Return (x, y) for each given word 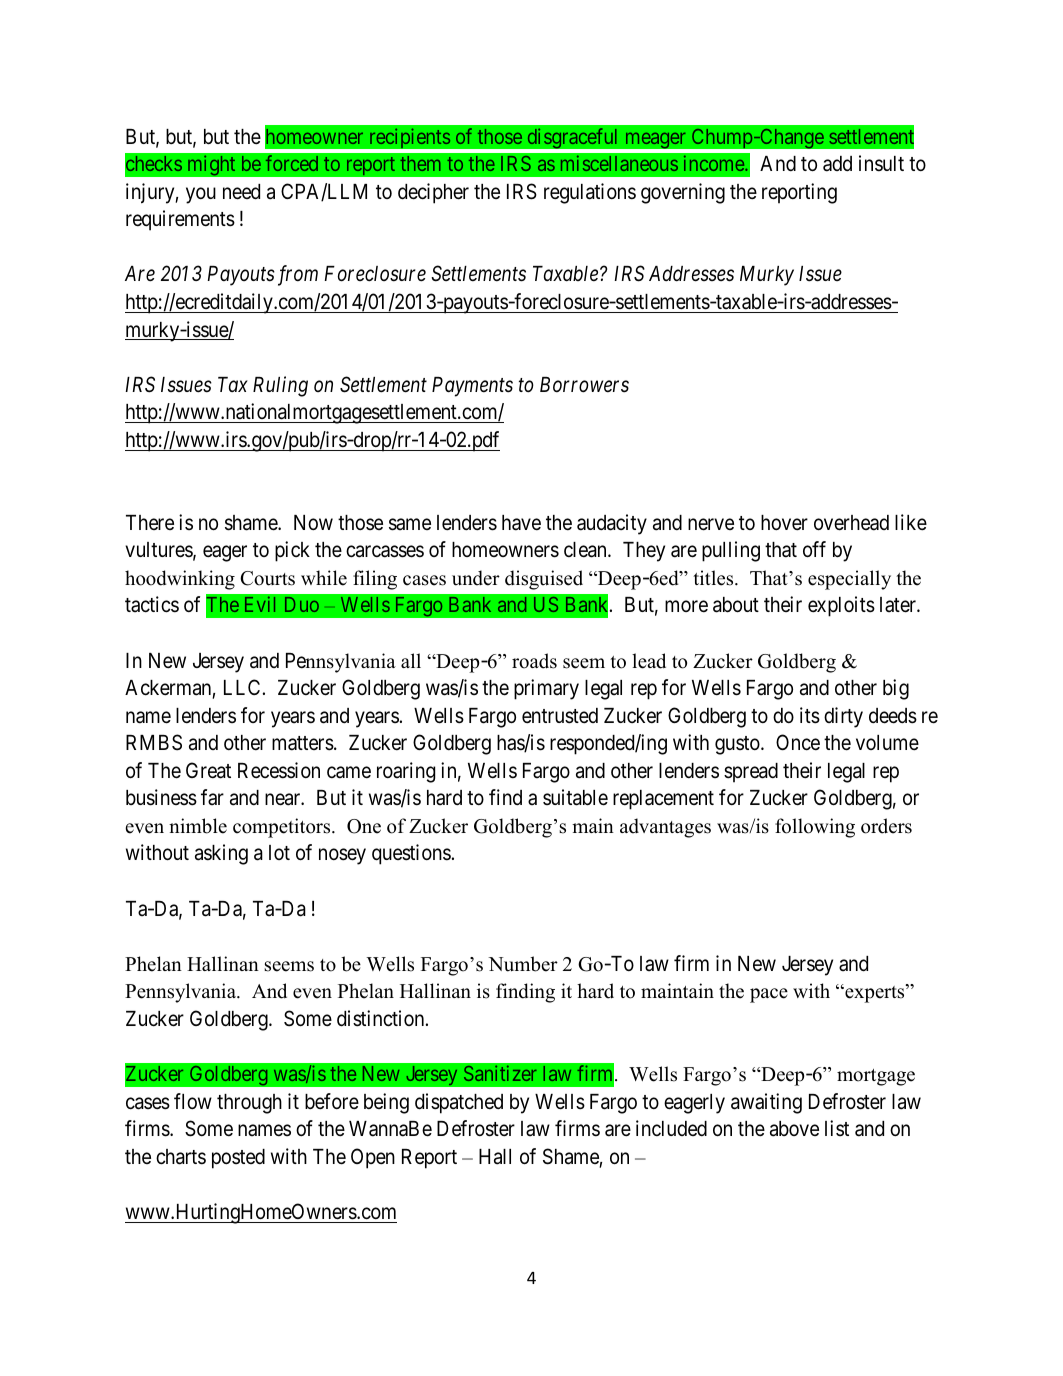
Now (313, 522)
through (249, 1104)
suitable (575, 797)
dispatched (459, 1103)
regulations (590, 193)
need (241, 192)
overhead (851, 523)
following (815, 828)
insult (881, 163)
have (521, 523)
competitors (283, 828)
